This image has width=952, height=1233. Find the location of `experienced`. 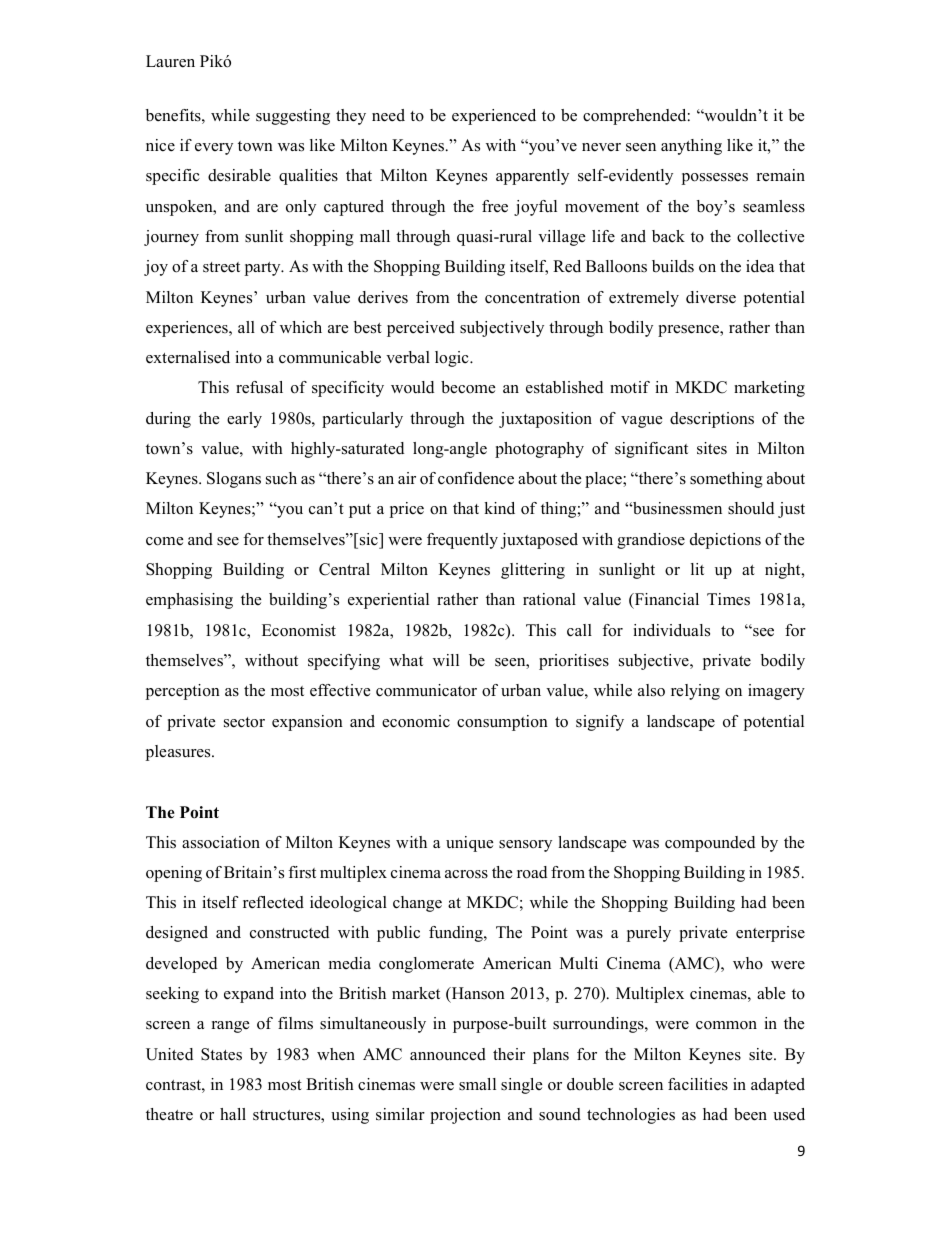

experienced is located at coordinates (494, 117).
